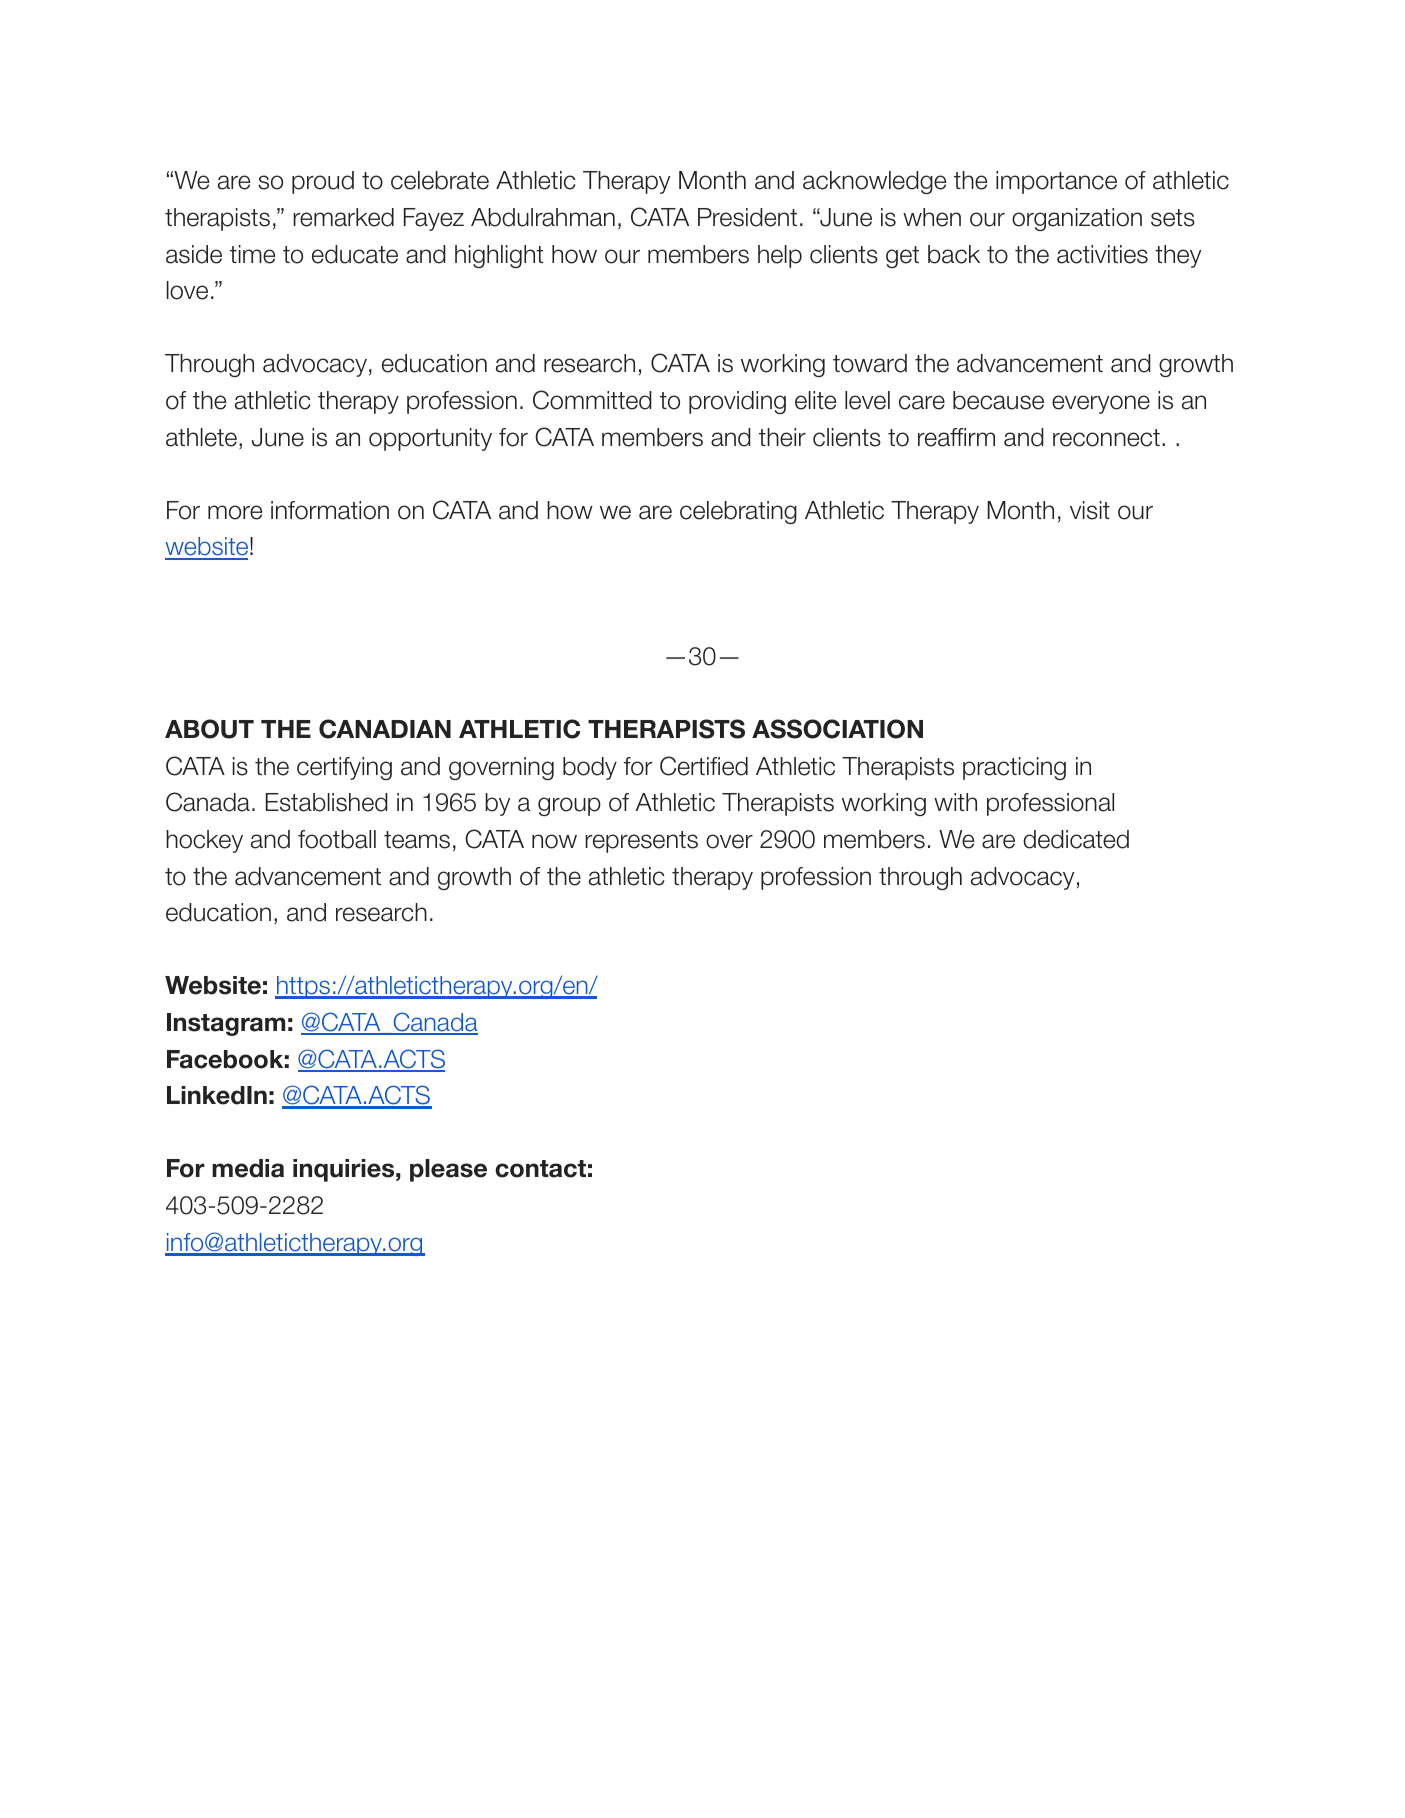 The width and height of the document is (1405, 1818). I want to click on remarked, so click(343, 217).
